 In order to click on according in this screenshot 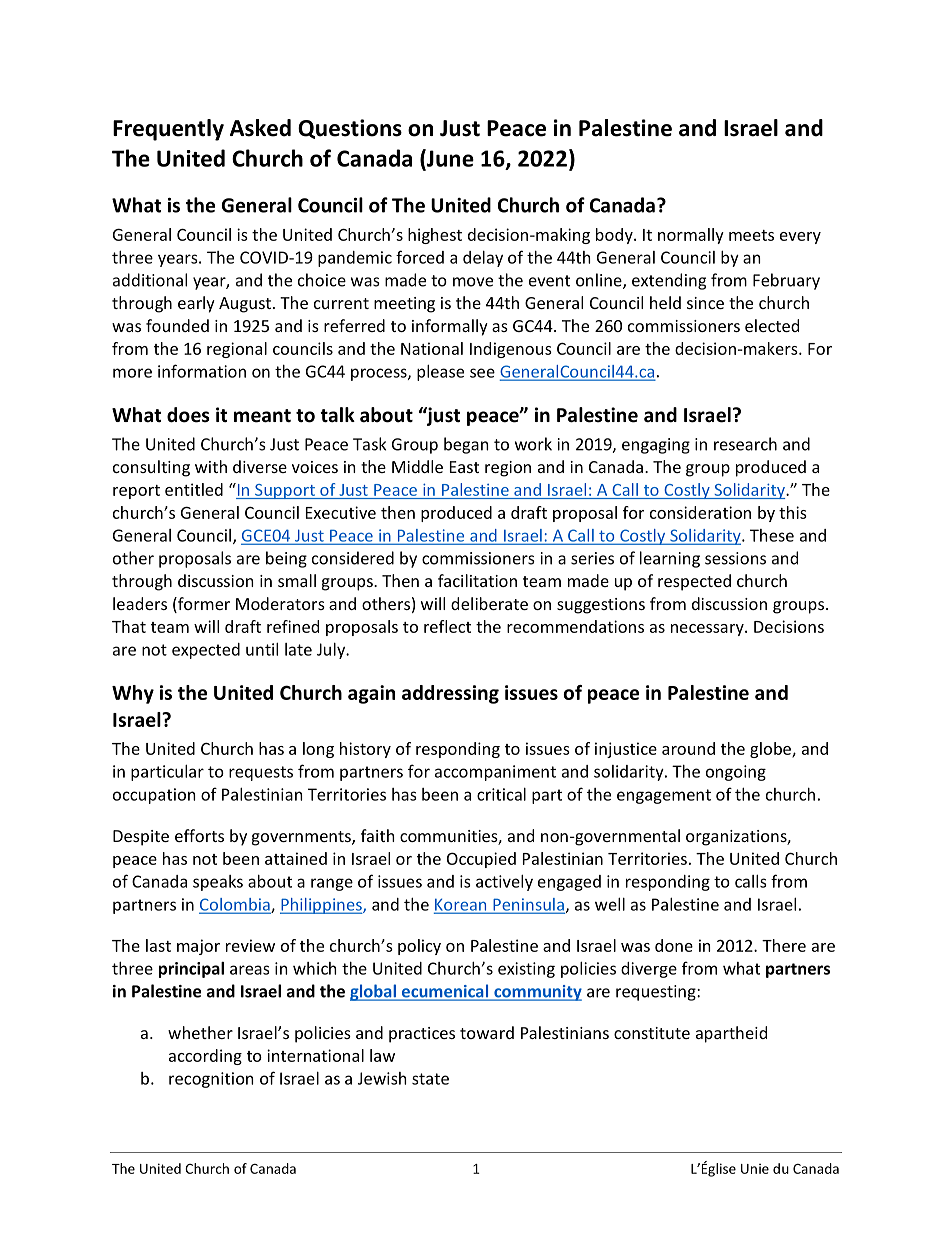, I will do `click(205, 1057)`.
